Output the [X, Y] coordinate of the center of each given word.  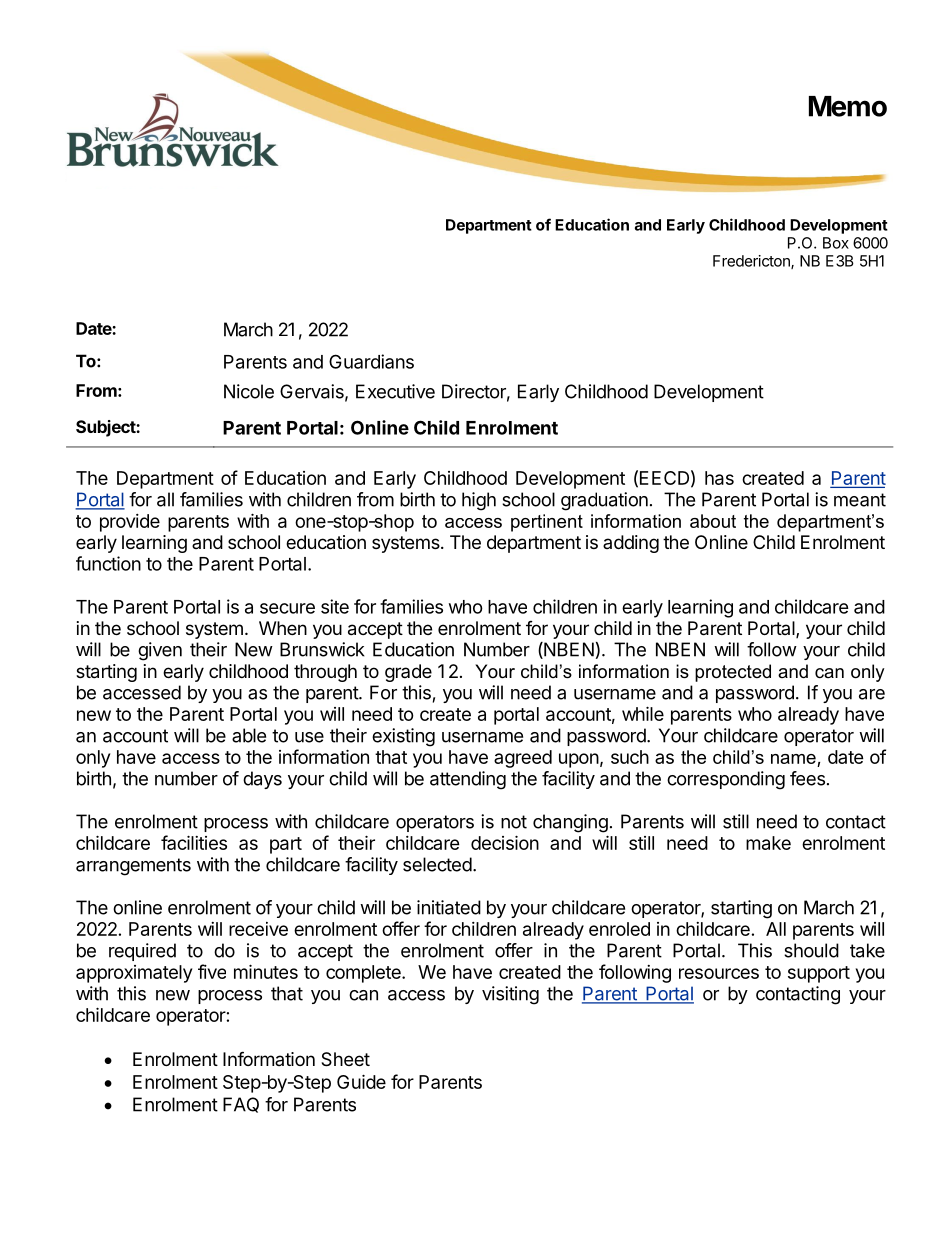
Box [836, 243]
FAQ [241, 1105]
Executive [395, 391]
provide [130, 523]
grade [408, 673]
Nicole [249, 391]
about [713, 521]
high [479, 501]
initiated [449, 907]
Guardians [371, 361]
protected [733, 673]
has [719, 478]
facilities [194, 842]
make [768, 843]
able [249, 735]
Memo [848, 106]
